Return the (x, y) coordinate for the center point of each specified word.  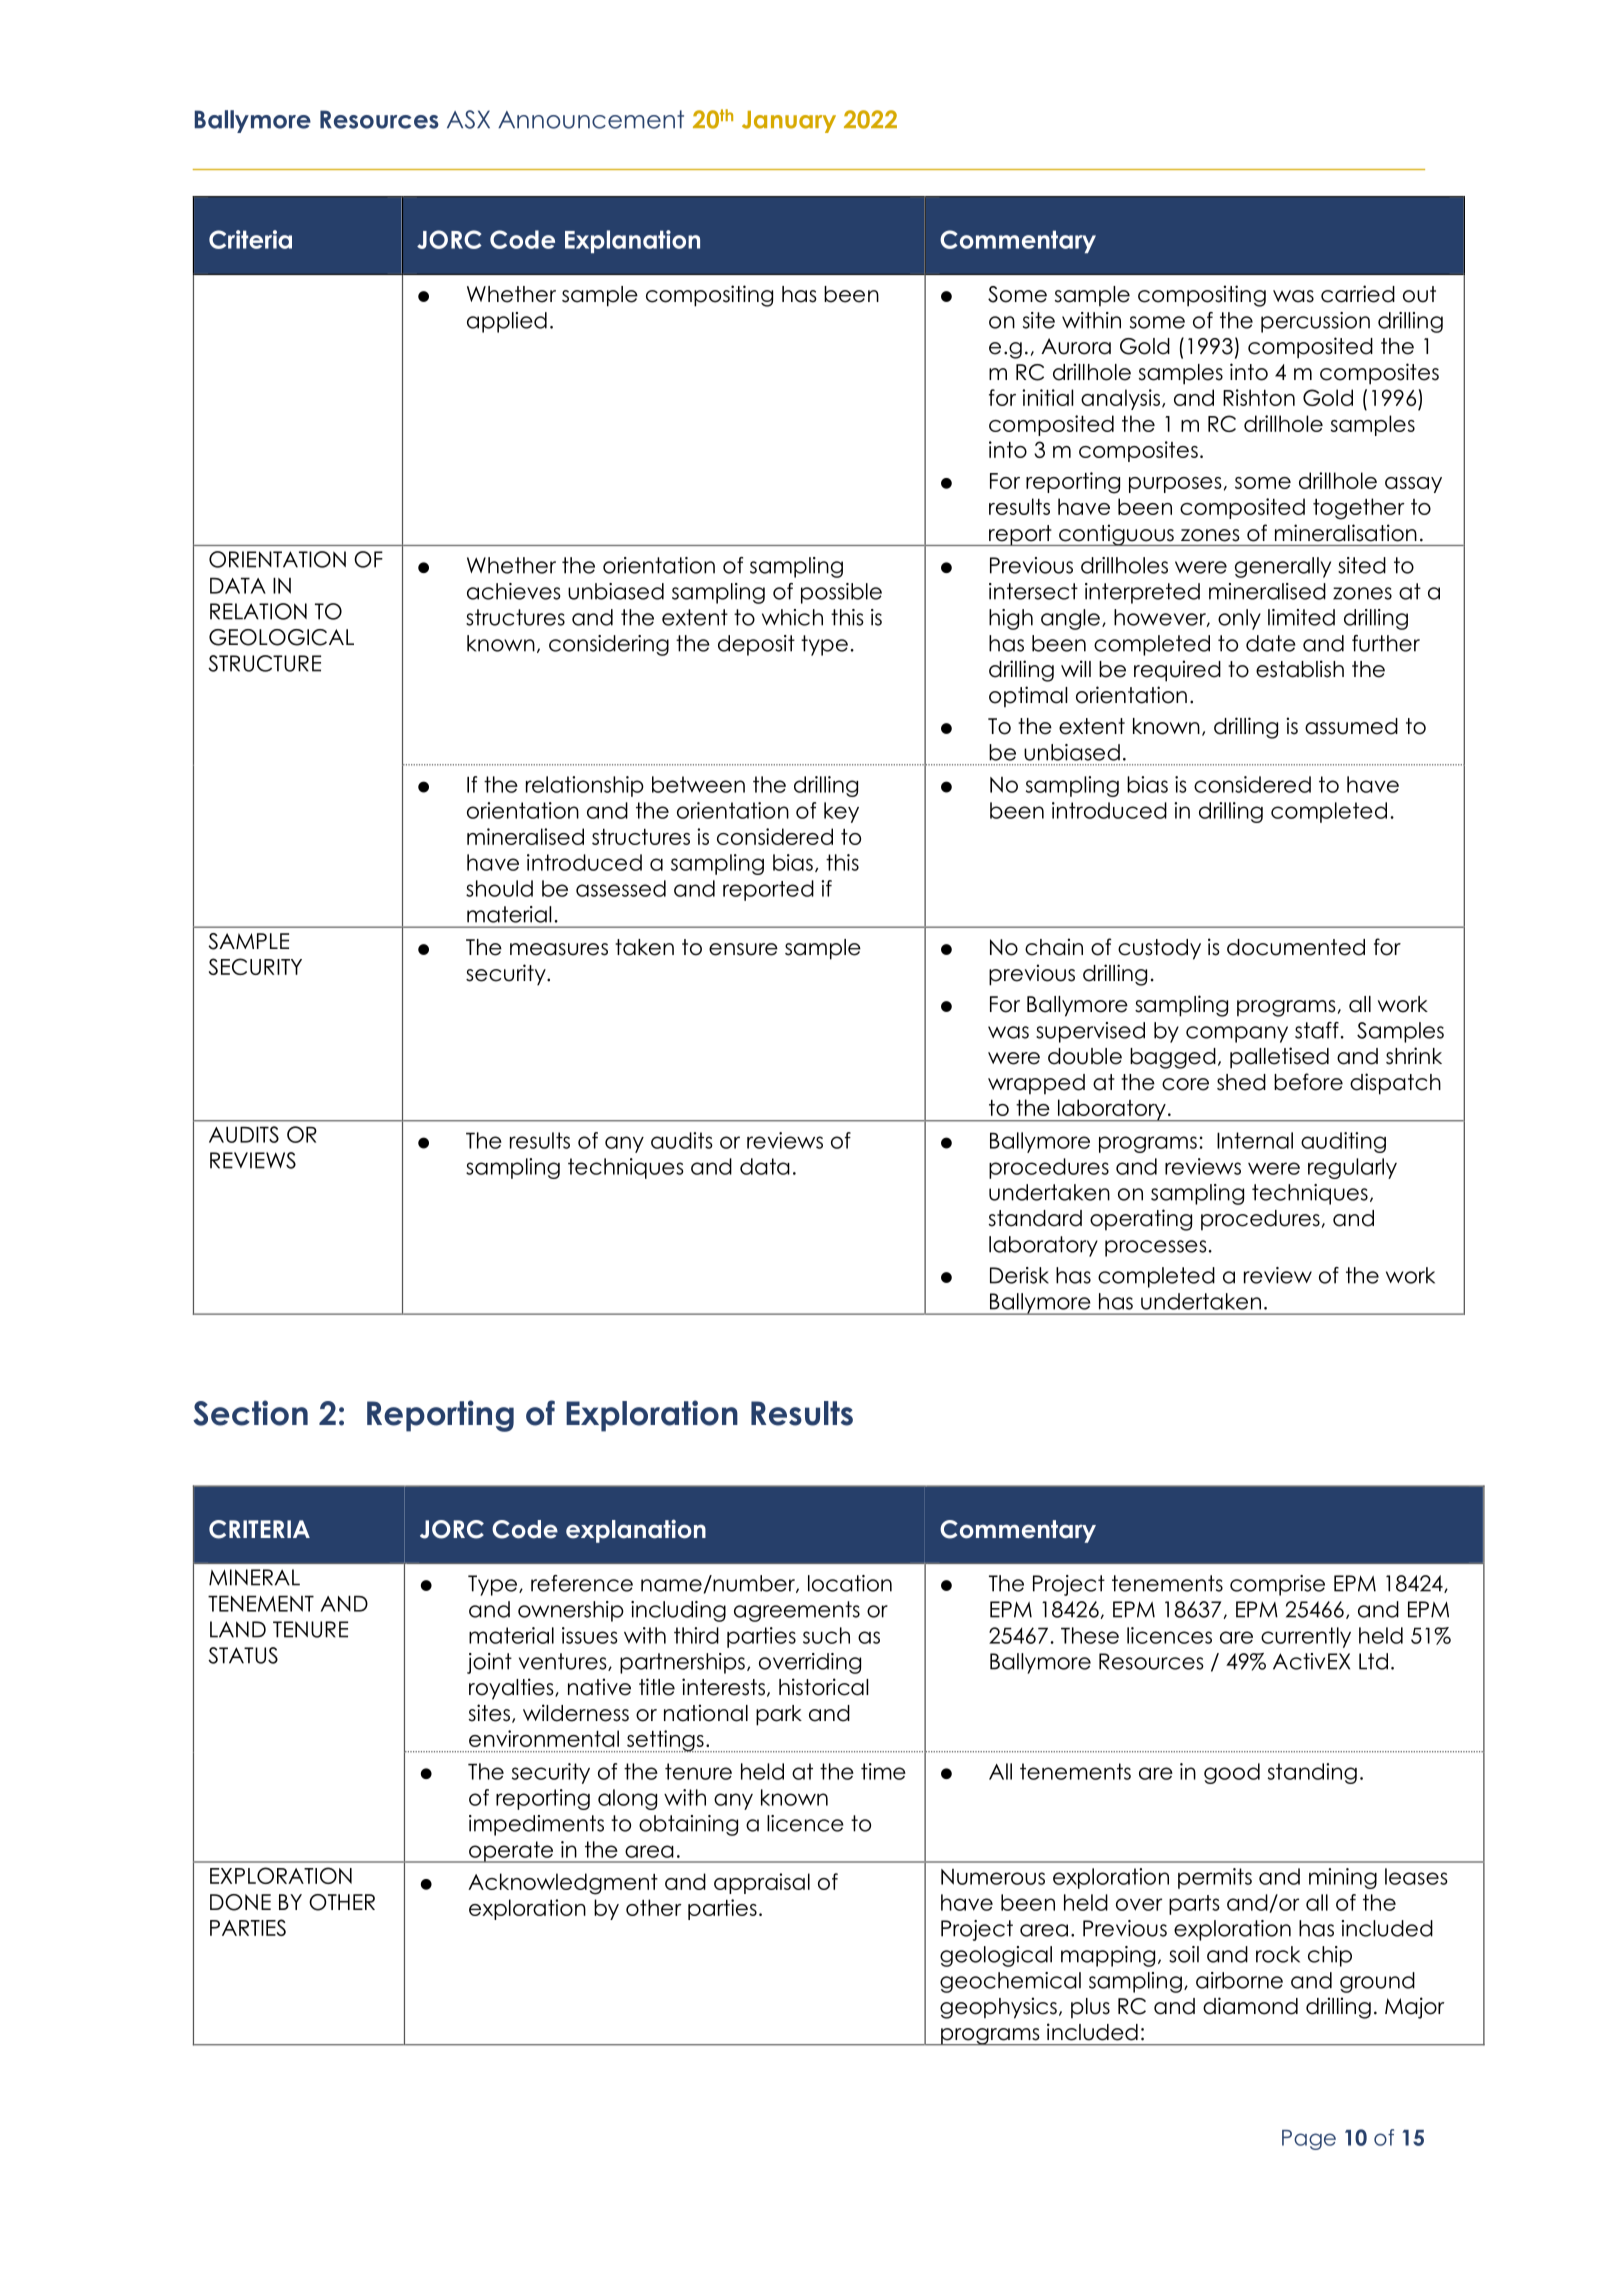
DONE (240, 1902)
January (789, 122)
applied (507, 322)
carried (1358, 294)
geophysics (998, 2008)
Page (1309, 2140)
